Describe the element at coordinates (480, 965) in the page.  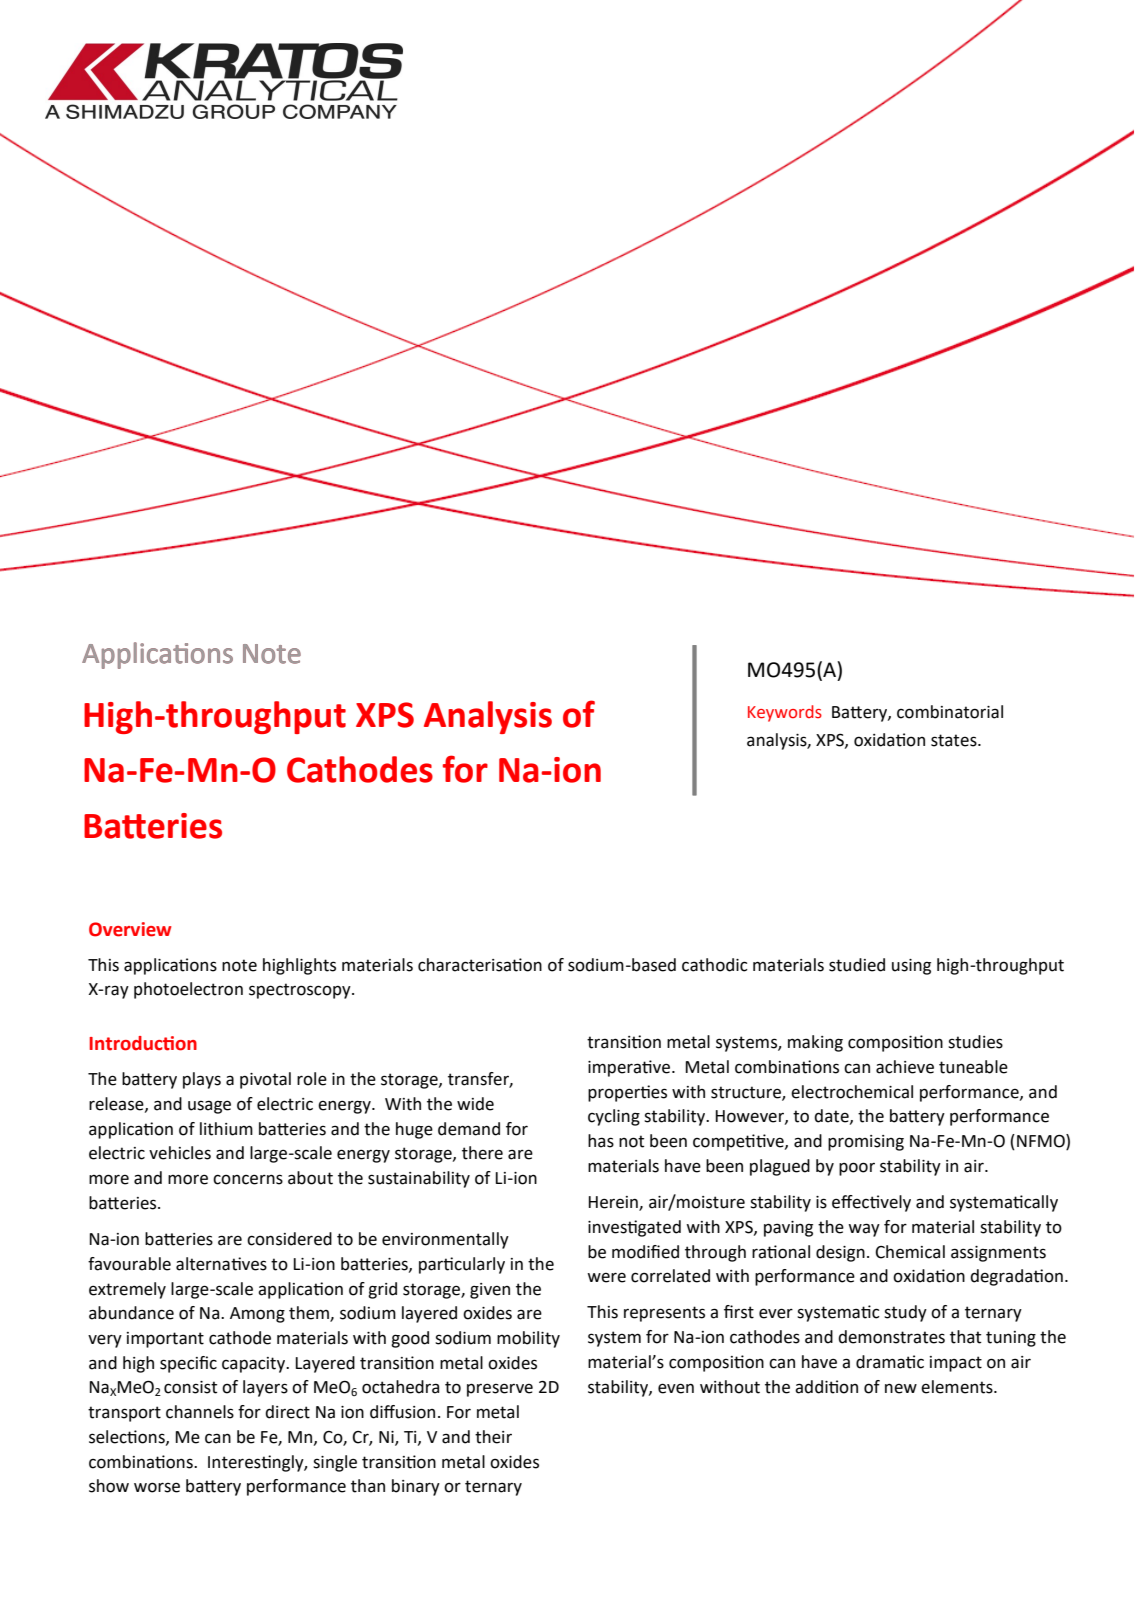
I see `characterisation` at that location.
